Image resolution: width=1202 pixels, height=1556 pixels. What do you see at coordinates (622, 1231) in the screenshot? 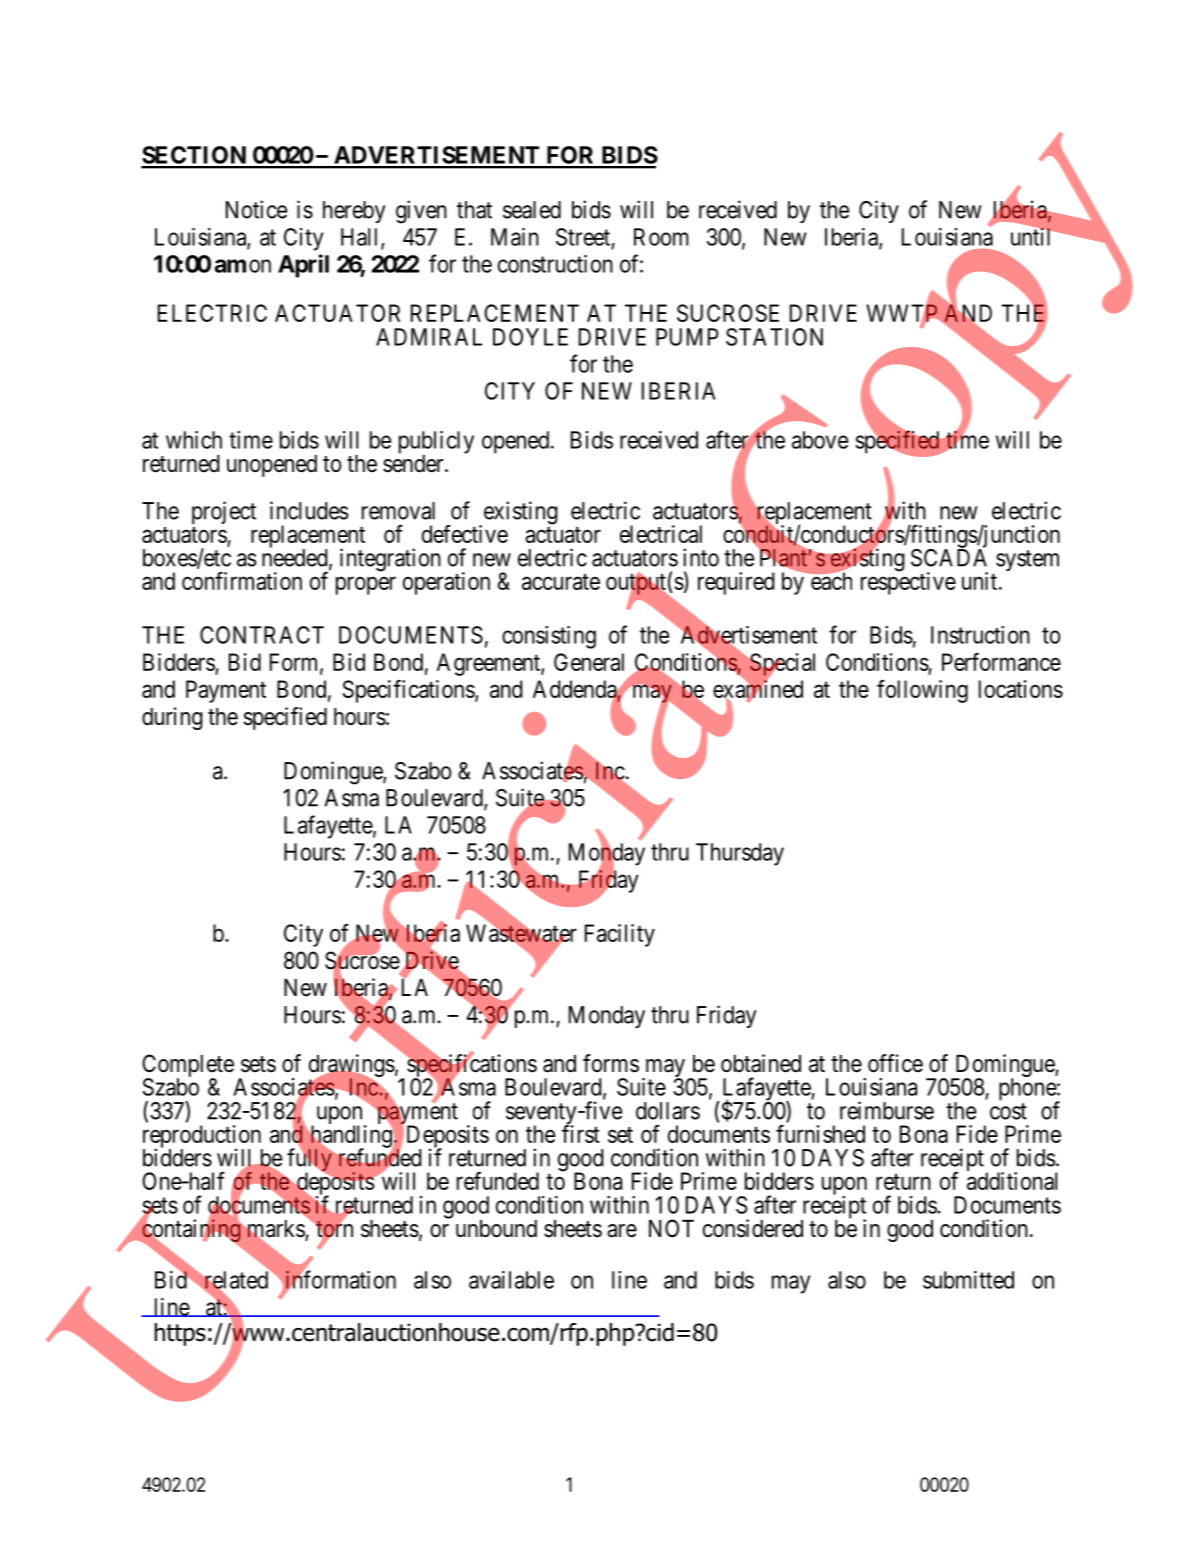
I see `are` at bounding box center [622, 1231].
